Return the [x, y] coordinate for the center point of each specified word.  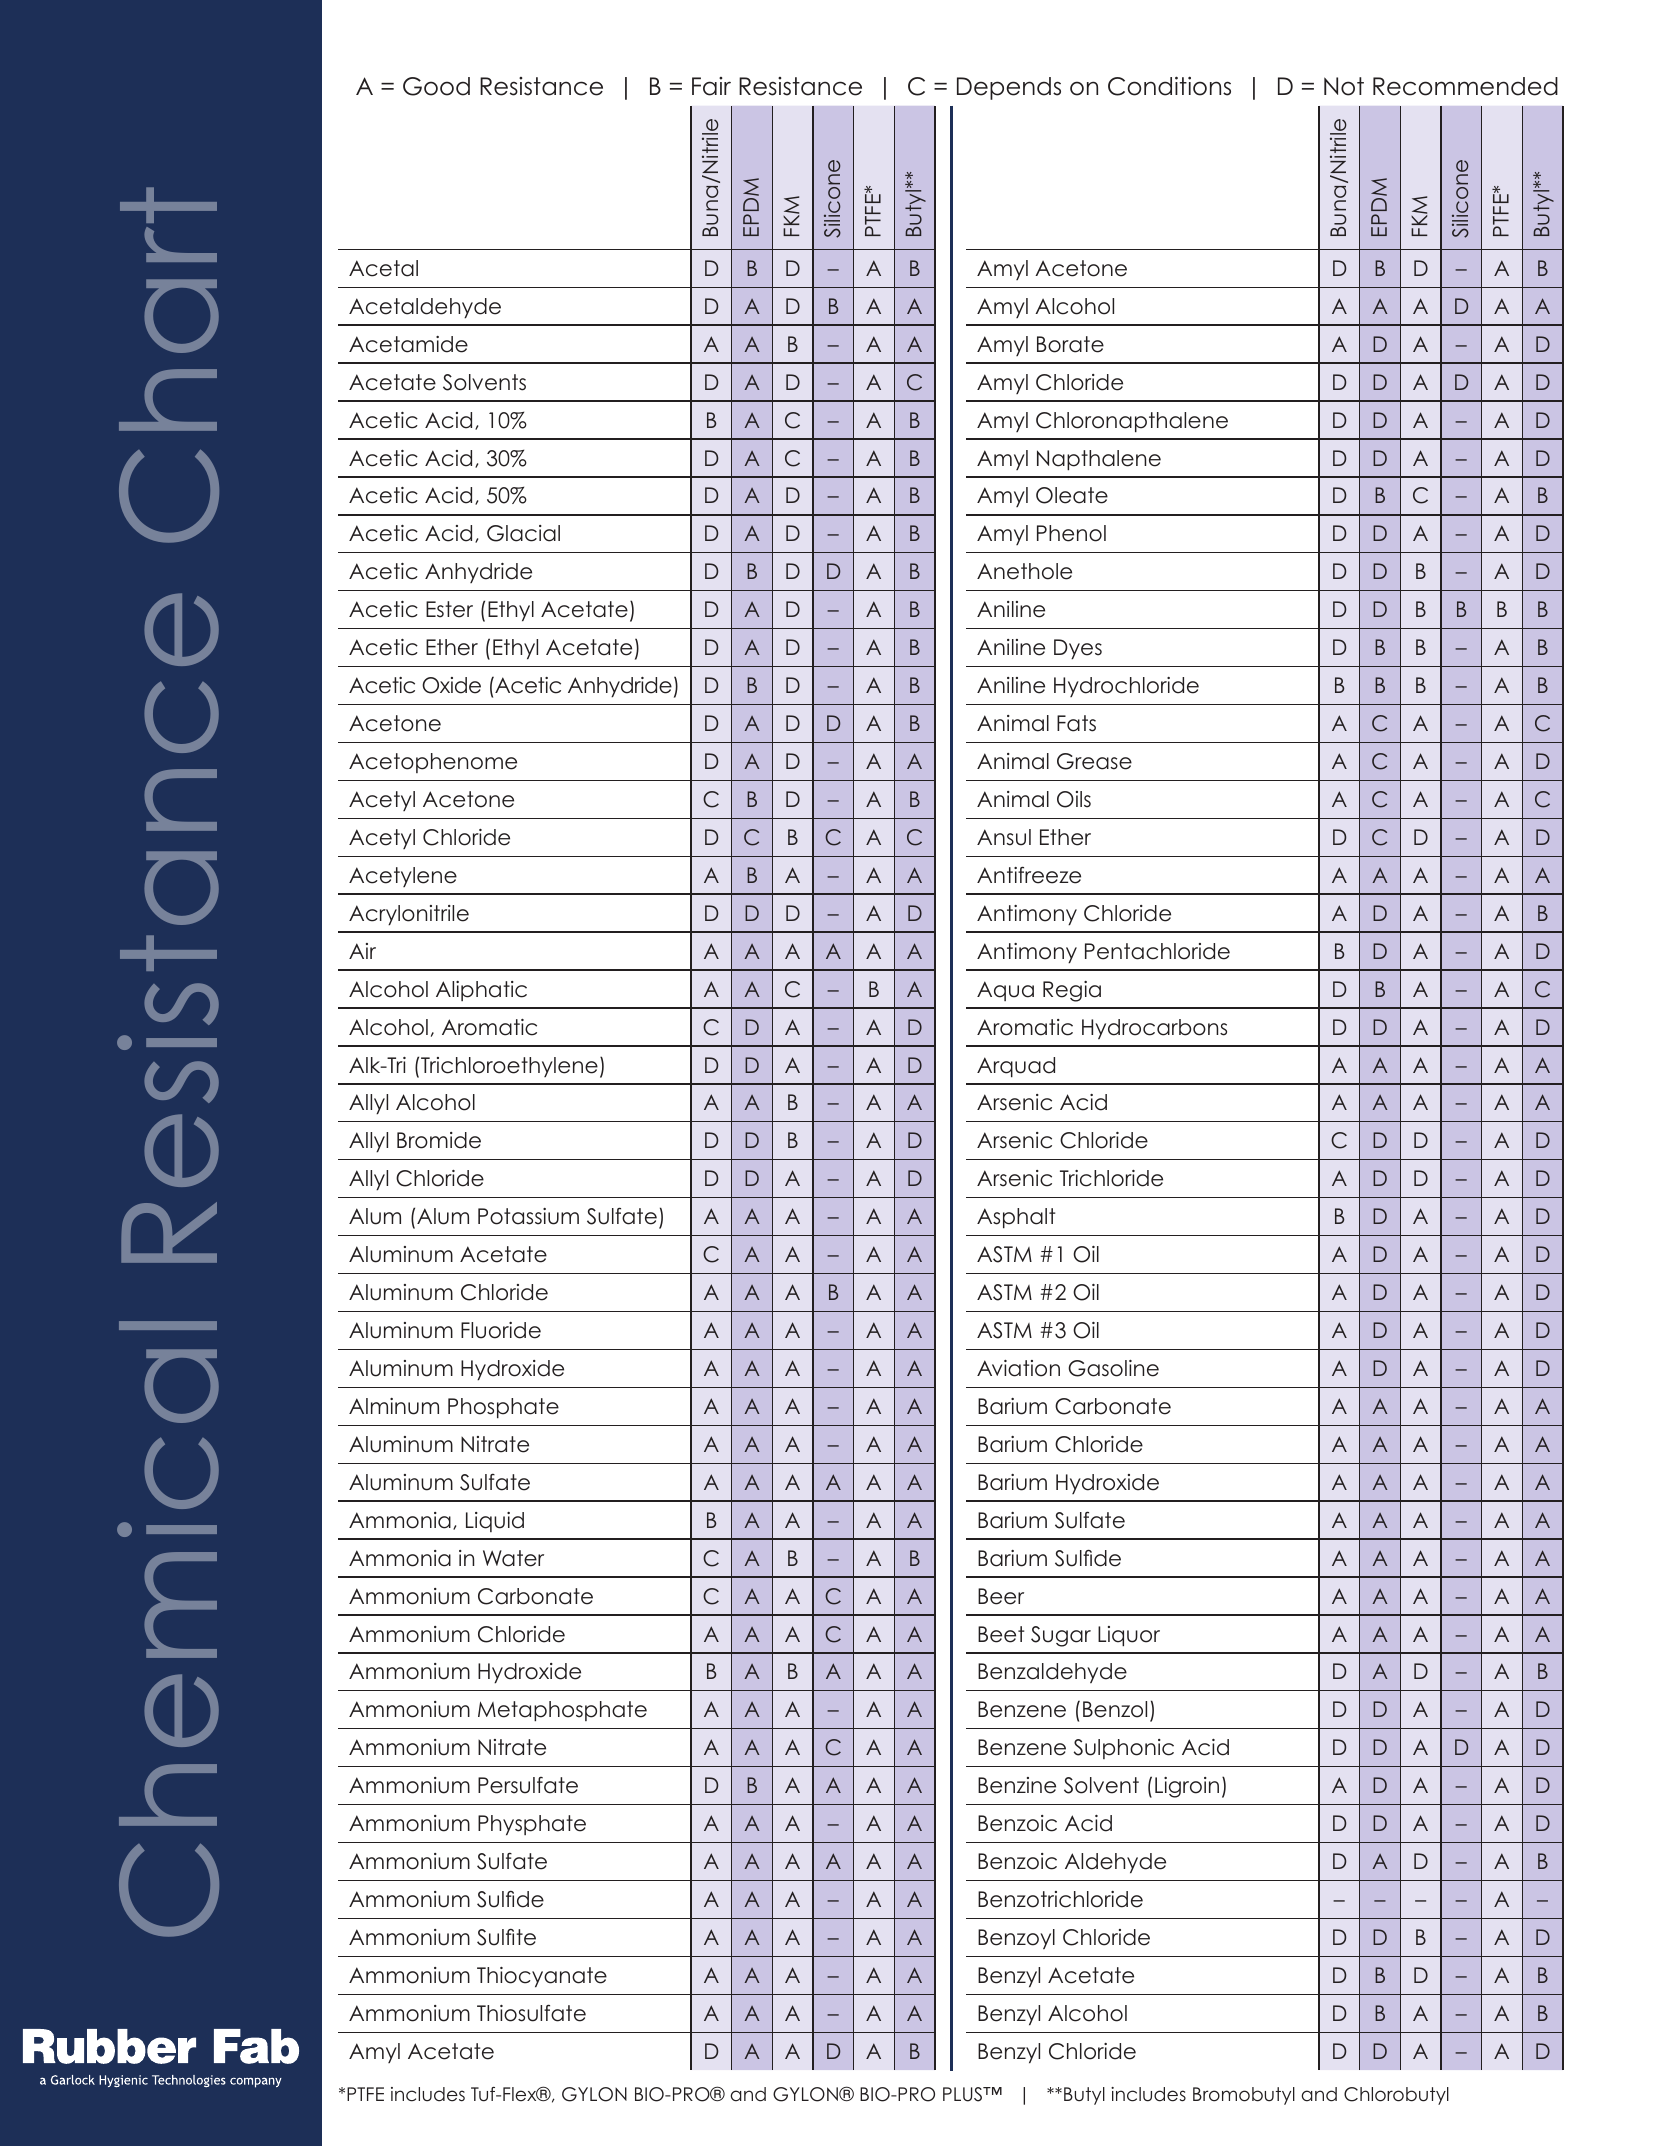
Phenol [1071, 533]
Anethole [1024, 571]
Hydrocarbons [1154, 1029]
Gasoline [1113, 1368]
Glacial [523, 533]
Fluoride [501, 1330]
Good [436, 86]
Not [1344, 86]
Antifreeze [1029, 875]
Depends [1009, 88]
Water [513, 1558]
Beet [1001, 1634]
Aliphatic [481, 991]
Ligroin [1187, 1787]
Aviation [1018, 1368]
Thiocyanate [542, 1977]
